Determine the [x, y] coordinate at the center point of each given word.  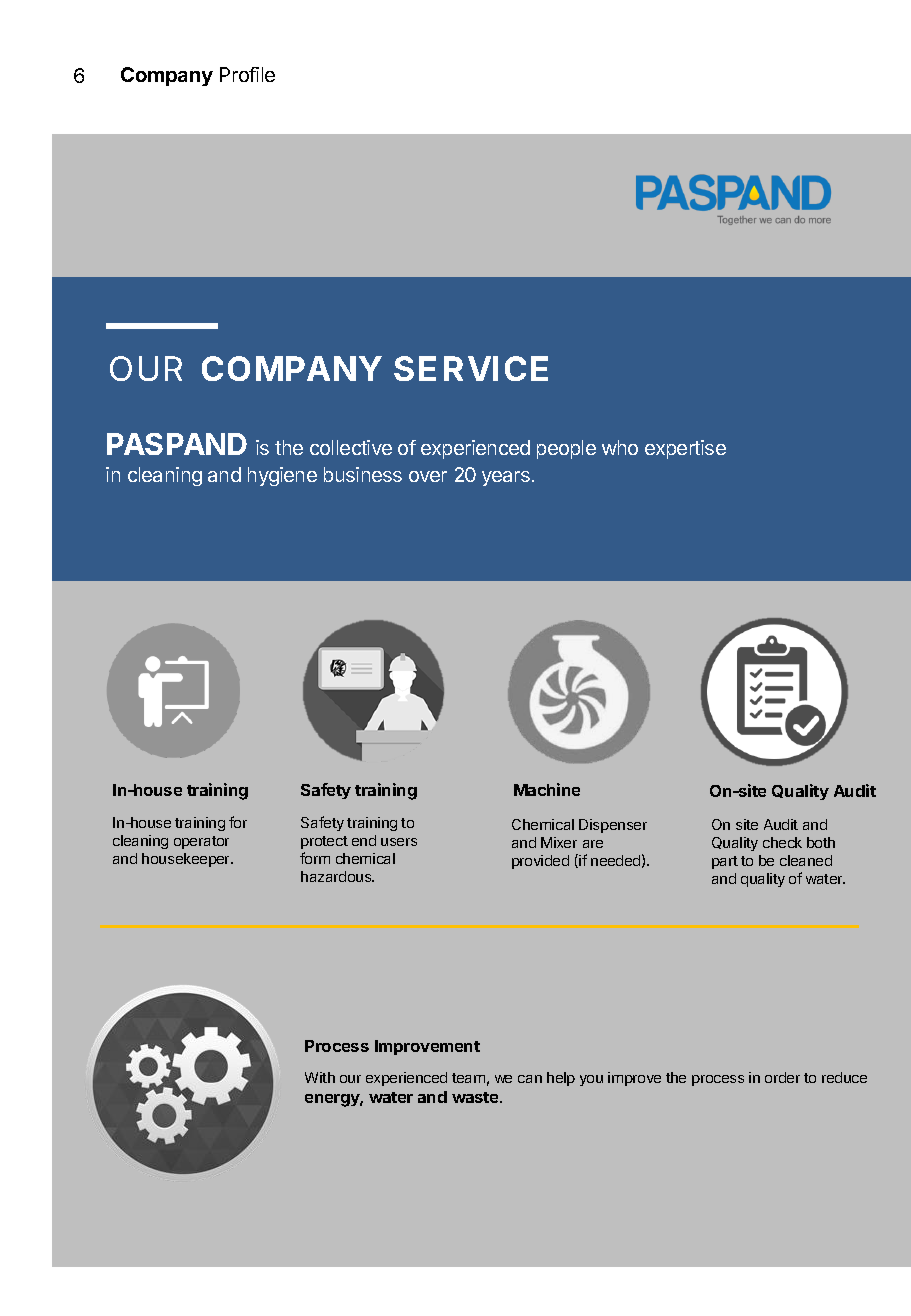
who [620, 447]
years [506, 478]
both [821, 842]
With [320, 1077]
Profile [247, 74]
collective [351, 447]
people [566, 449]
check [782, 842]
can [530, 1079]
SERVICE [471, 368]
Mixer [559, 842]
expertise [685, 449]
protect [324, 842]
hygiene [282, 476]
